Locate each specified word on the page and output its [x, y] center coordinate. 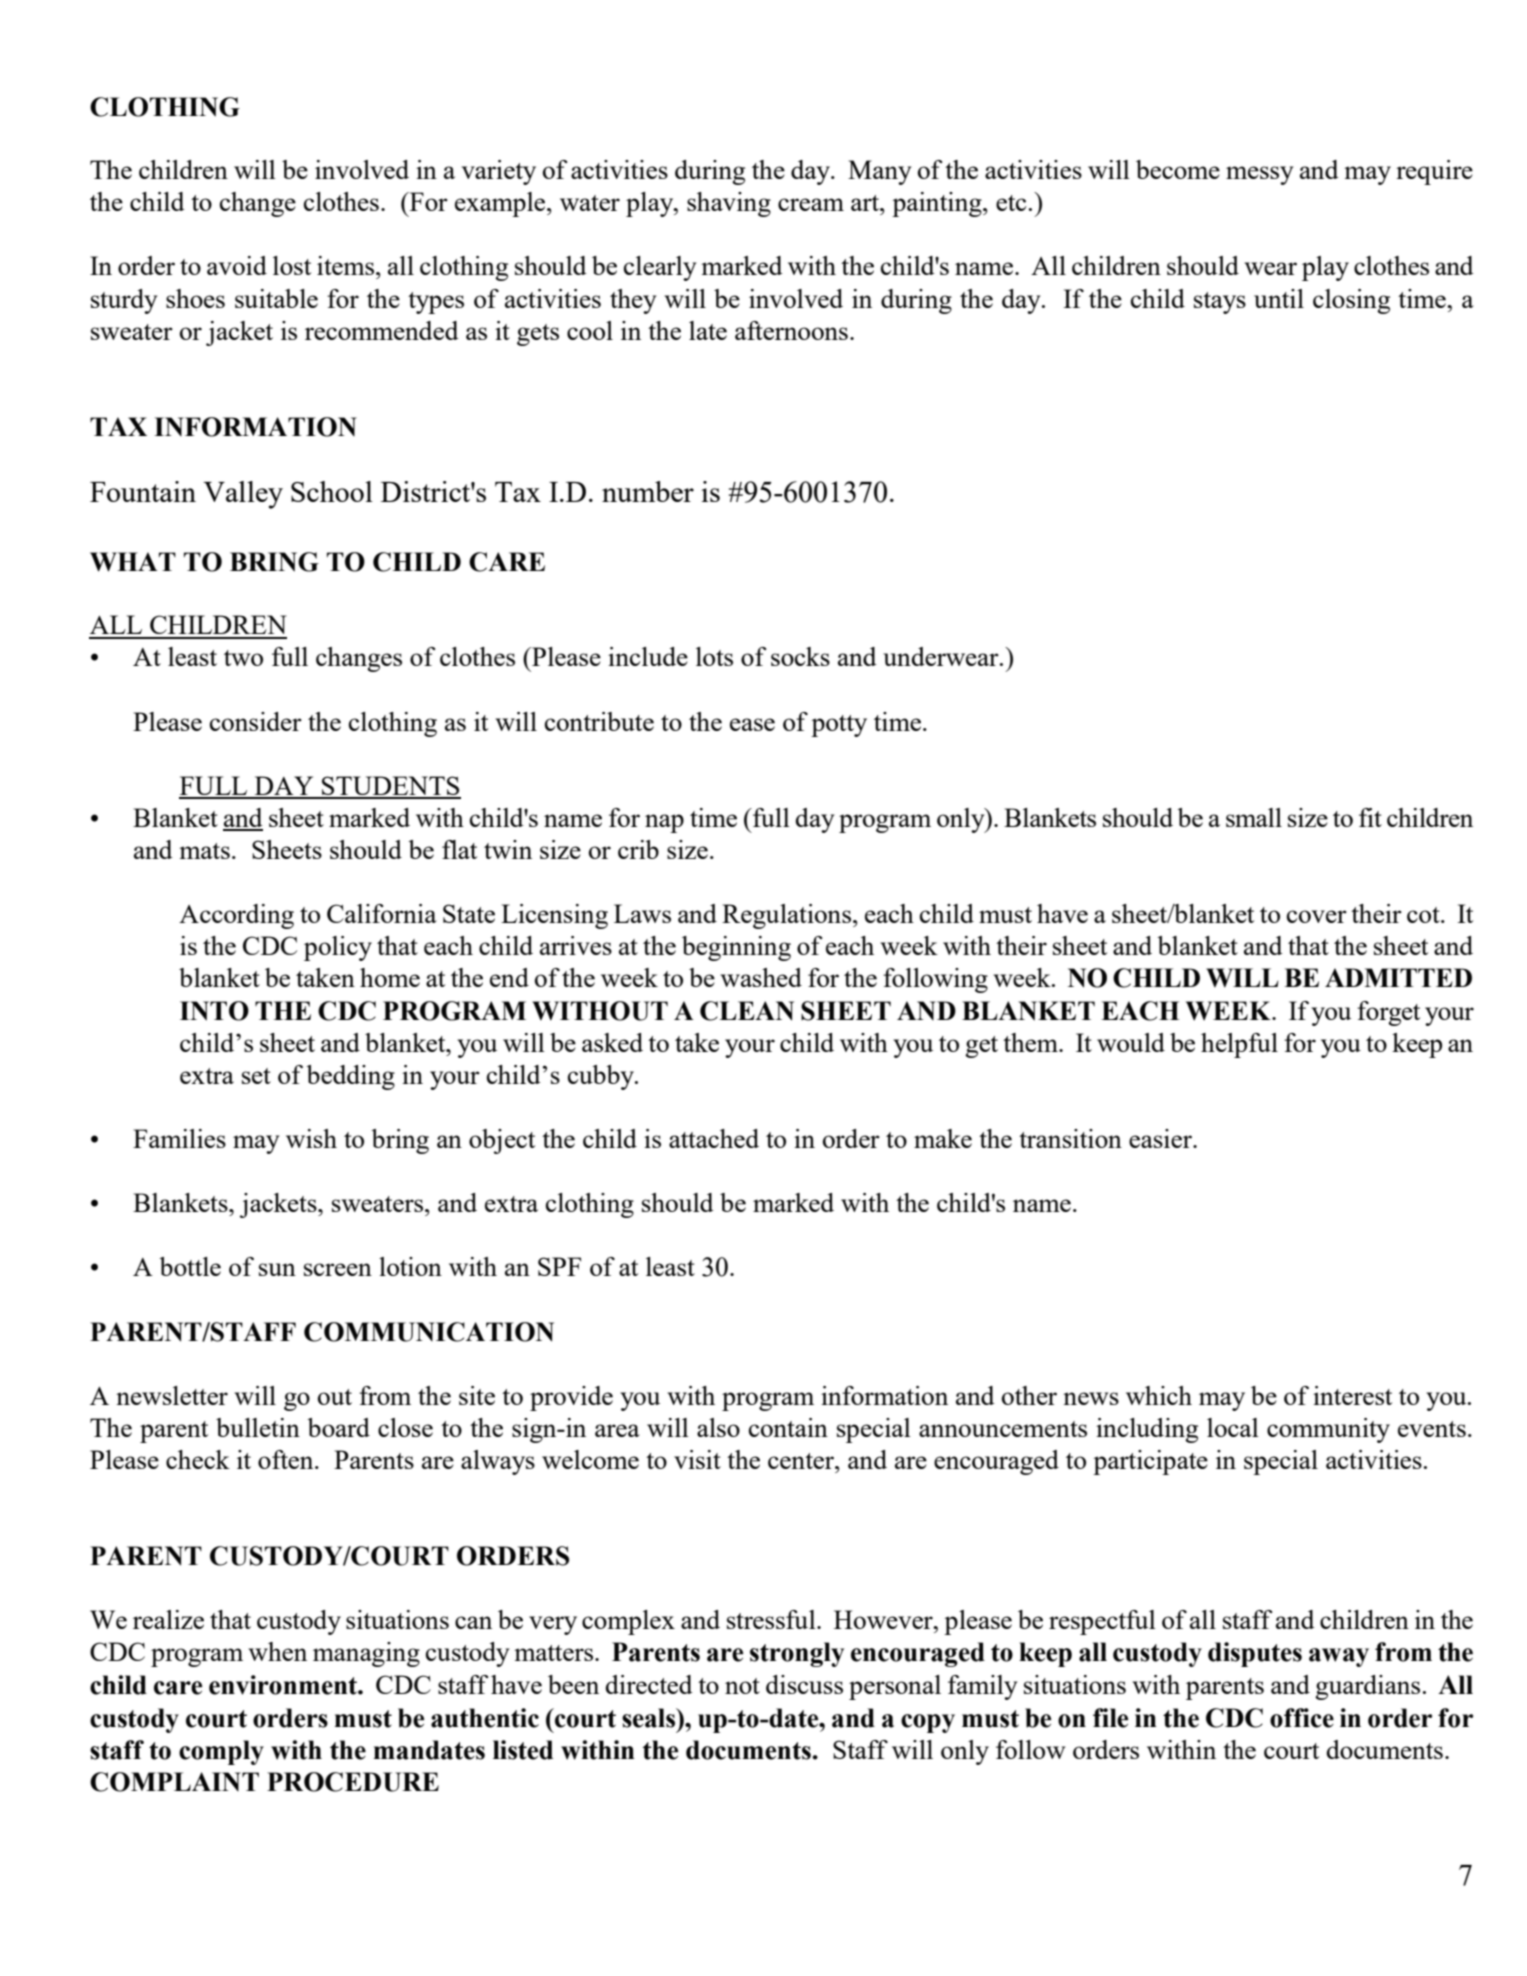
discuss [804, 1684]
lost [292, 265]
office [1302, 1718]
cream [811, 204]
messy [1259, 175]
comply [221, 1752]
